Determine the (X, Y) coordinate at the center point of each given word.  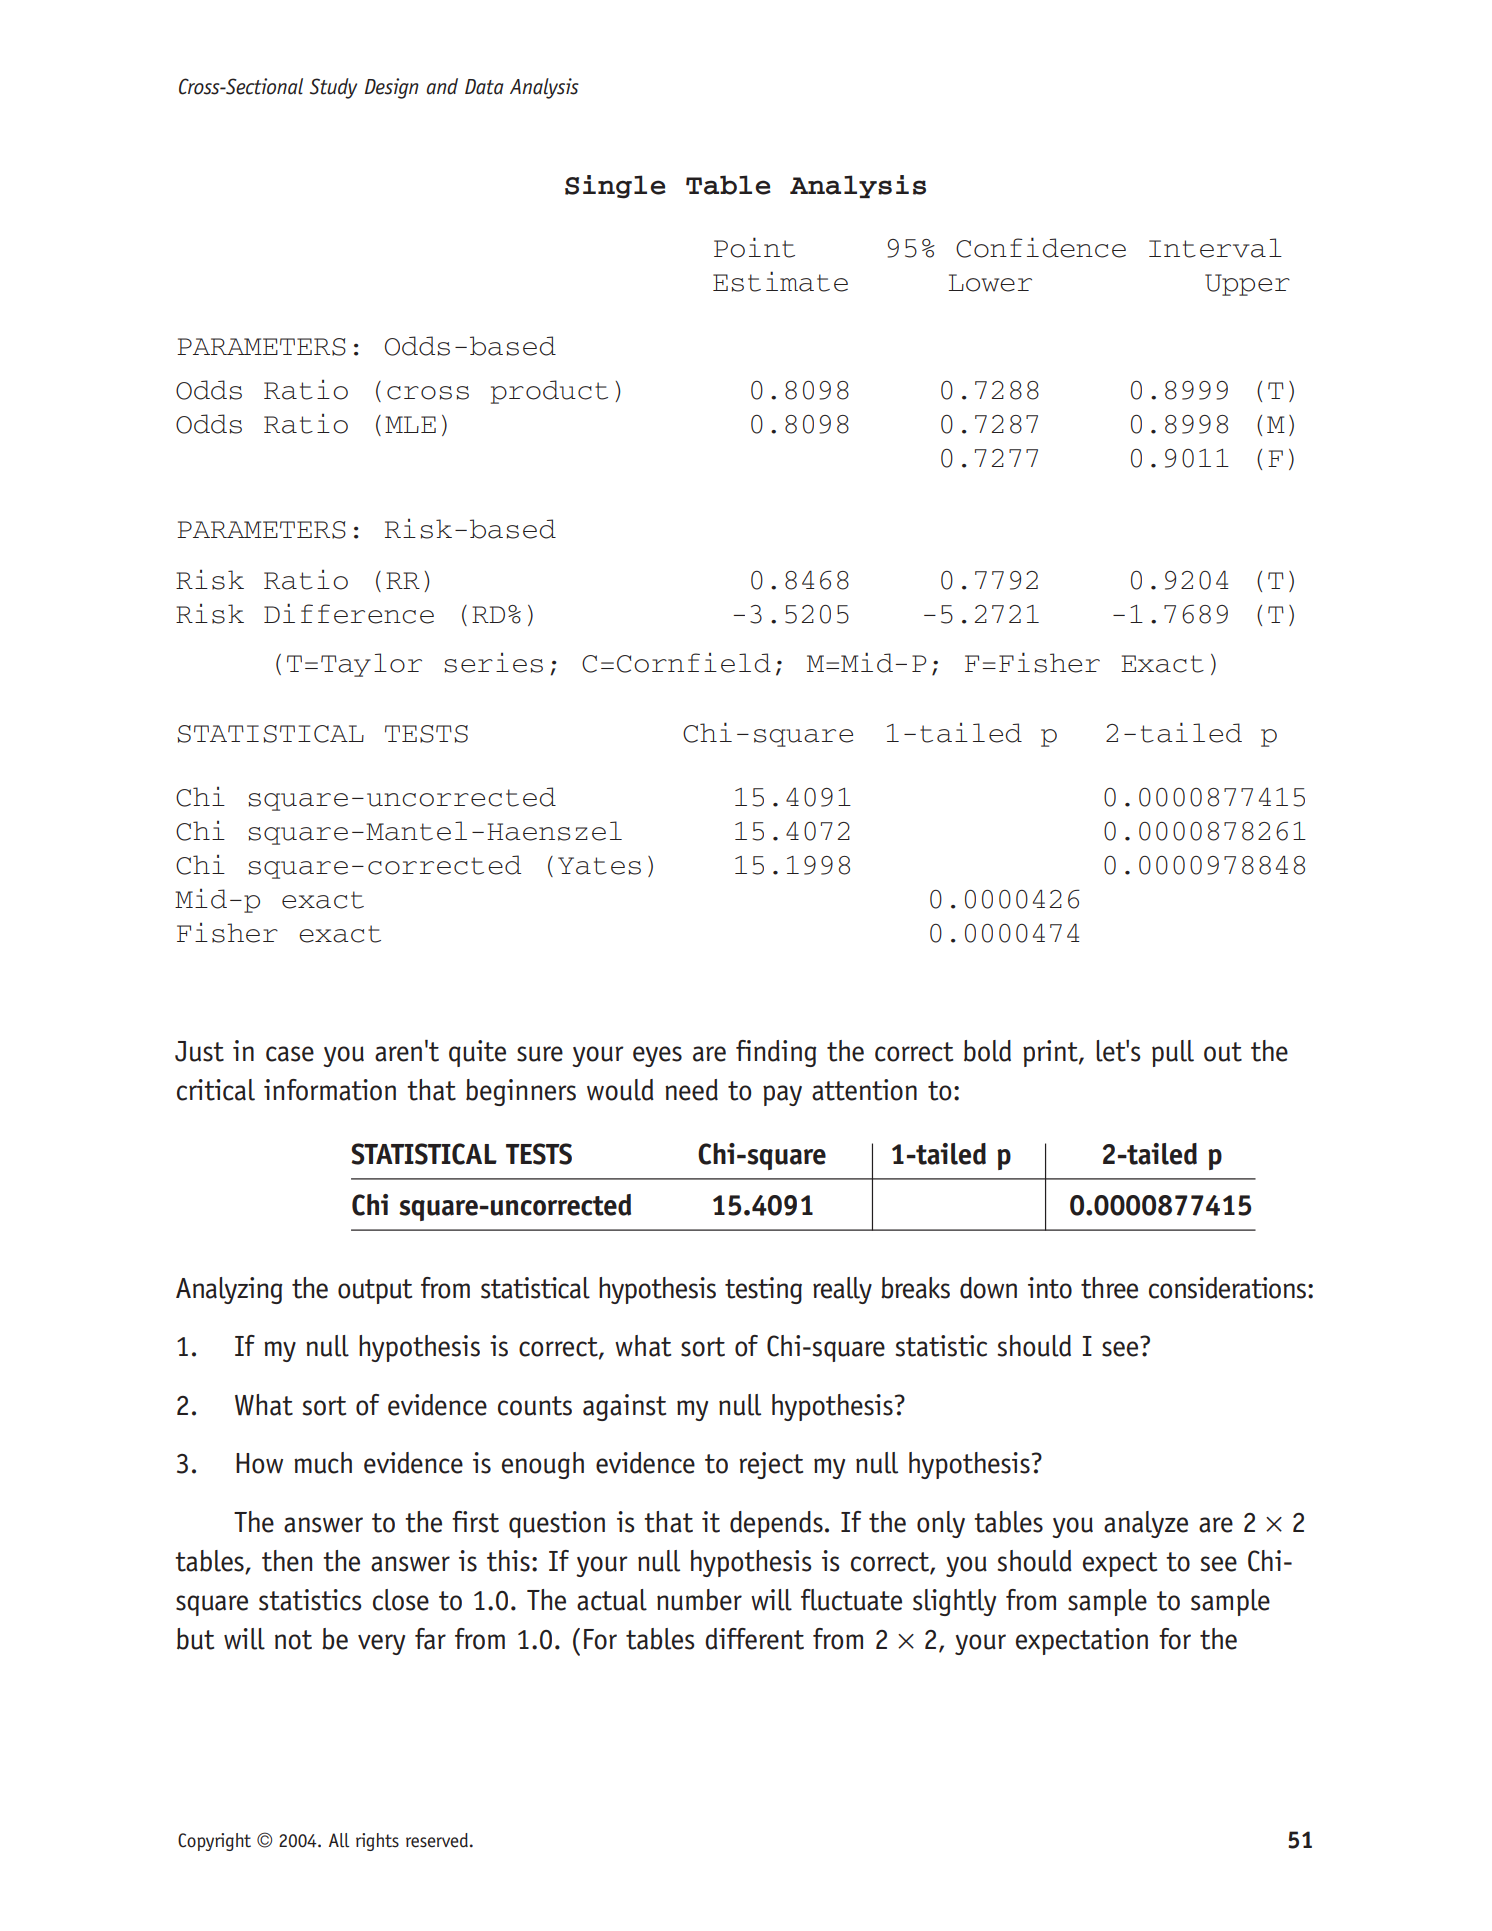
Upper (1247, 285)
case (290, 1054)
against (624, 1407)
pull (1173, 1053)
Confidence (1041, 247)
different (754, 1639)
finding (776, 1053)
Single (615, 187)
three (1109, 1288)
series (493, 662)
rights (377, 1842)
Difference (349, 613)
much (323, 1463)
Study (333, 88)
